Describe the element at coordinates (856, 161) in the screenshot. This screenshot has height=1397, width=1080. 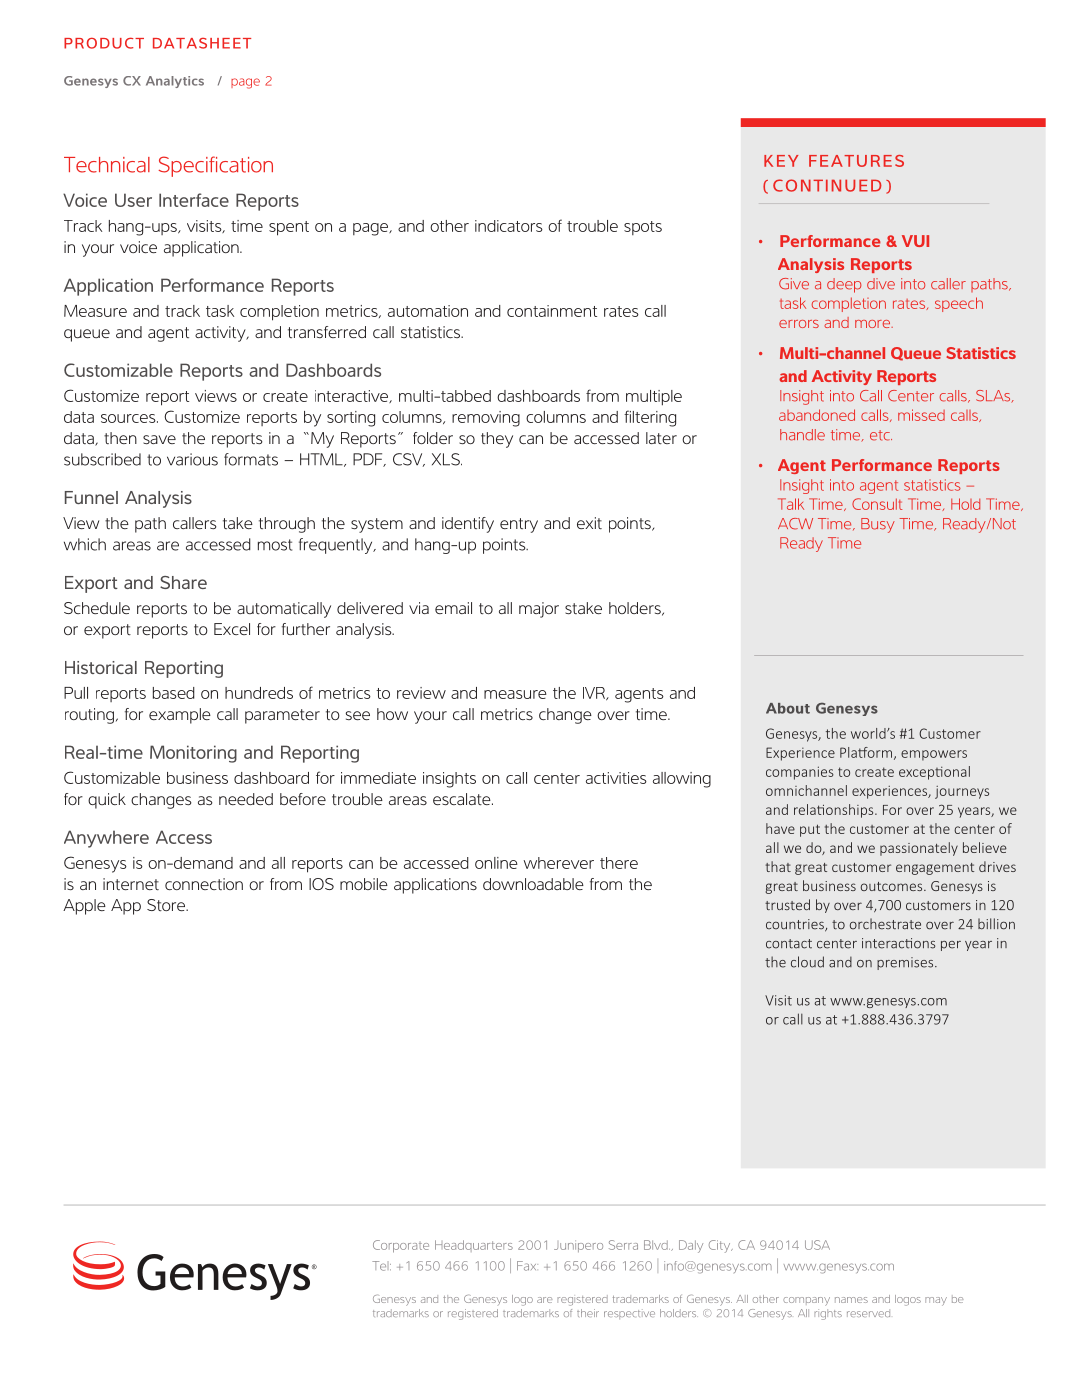
I see `FEATURES` at that location.
